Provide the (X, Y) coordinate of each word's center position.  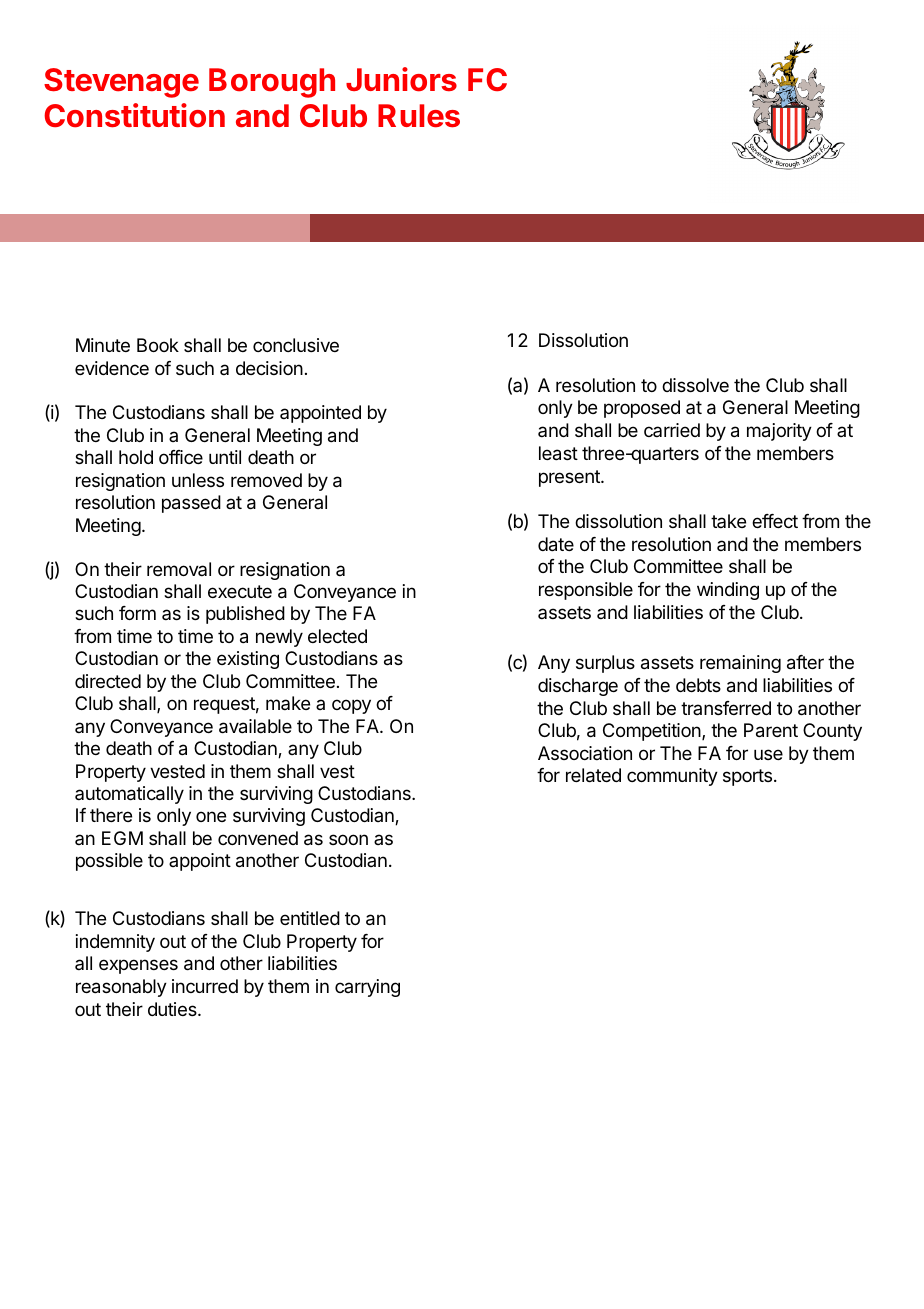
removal (179, 569)
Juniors (401, 79)
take (728, 521)
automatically (129, 795)
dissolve (695, 385)
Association (585, 753)
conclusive (296, 345)
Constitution (134, 115)
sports (747, 777)
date (556, 544)
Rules (419, 116)
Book (158, 345)
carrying (367, 988)
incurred (205, 986)
